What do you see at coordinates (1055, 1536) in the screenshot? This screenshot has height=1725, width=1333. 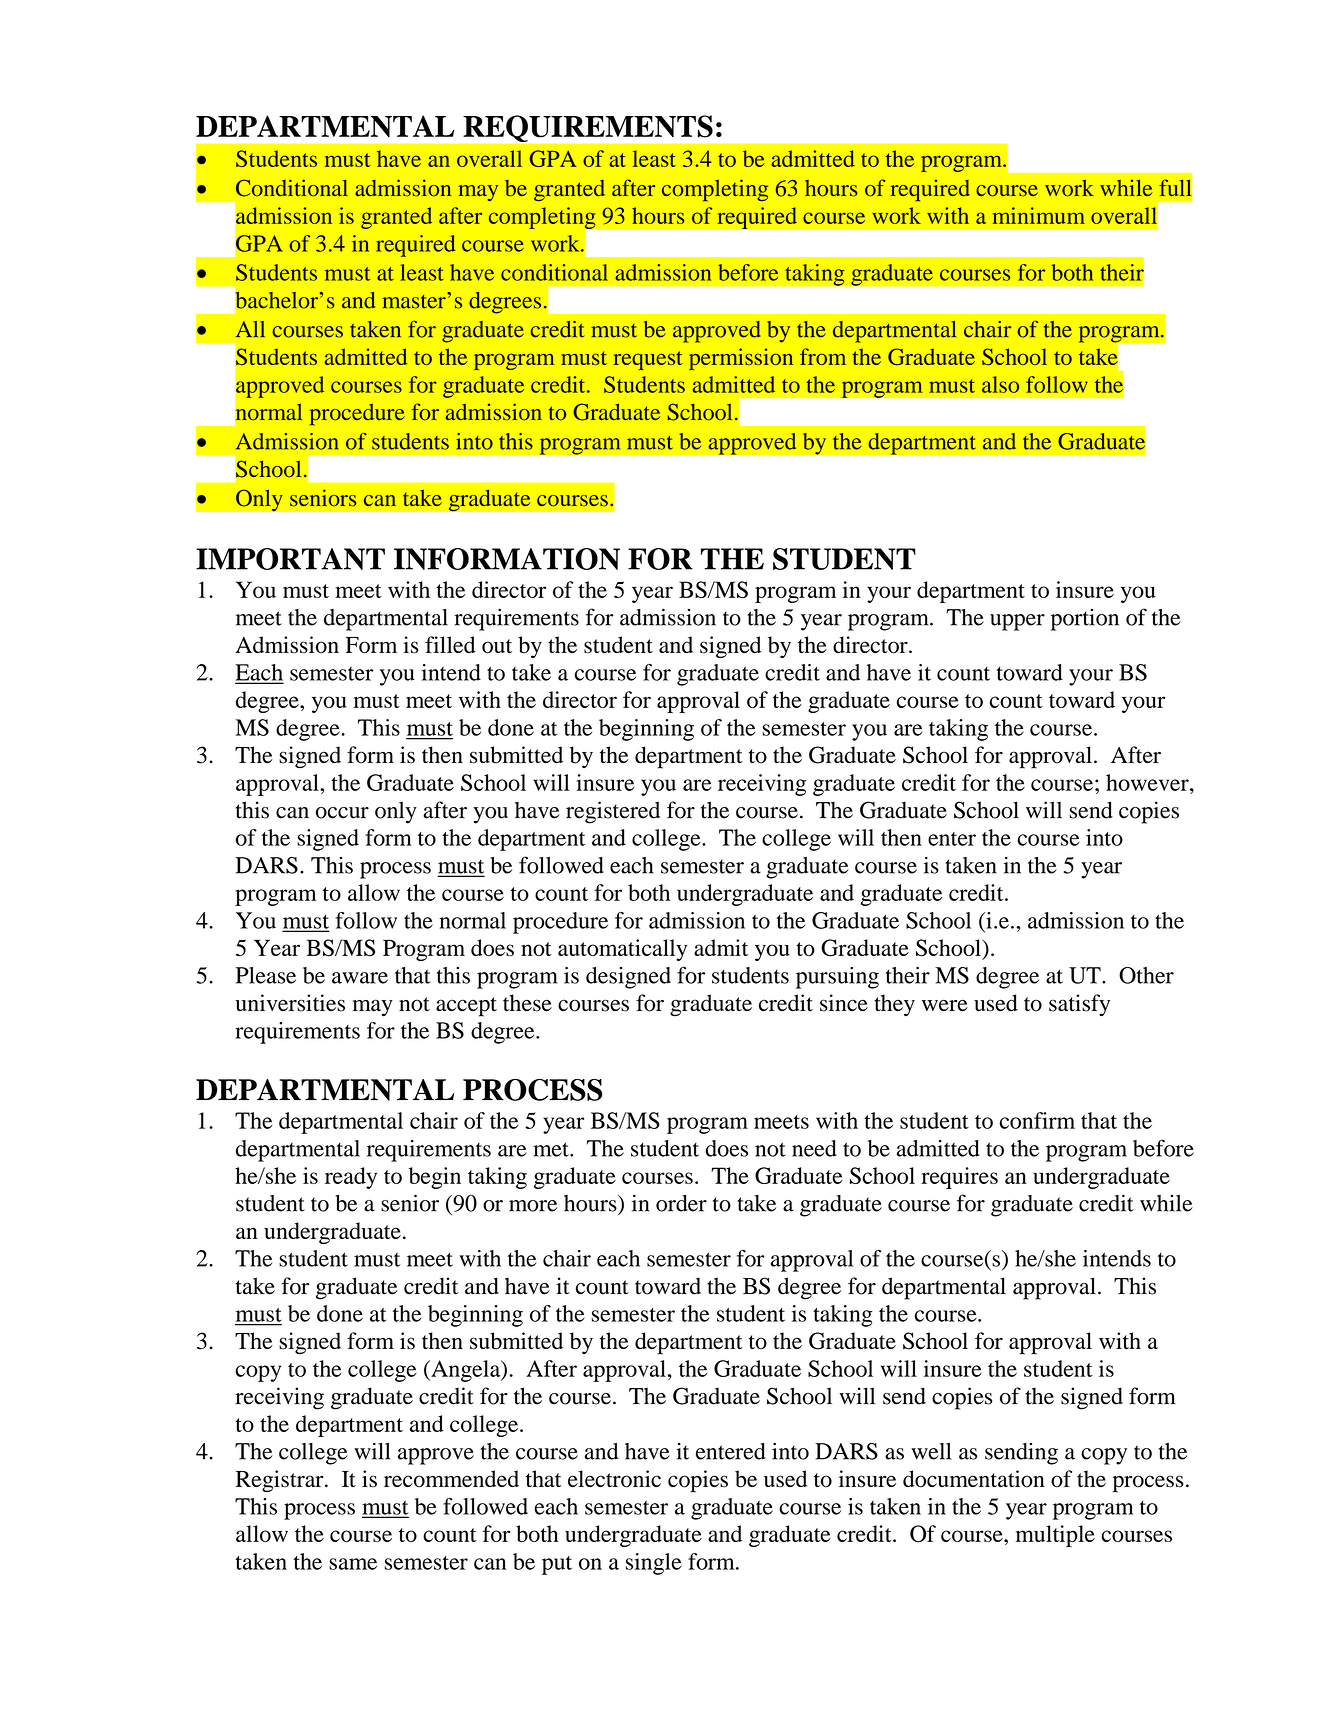 I see `multiple` at bounding box center [1055, 1536].
